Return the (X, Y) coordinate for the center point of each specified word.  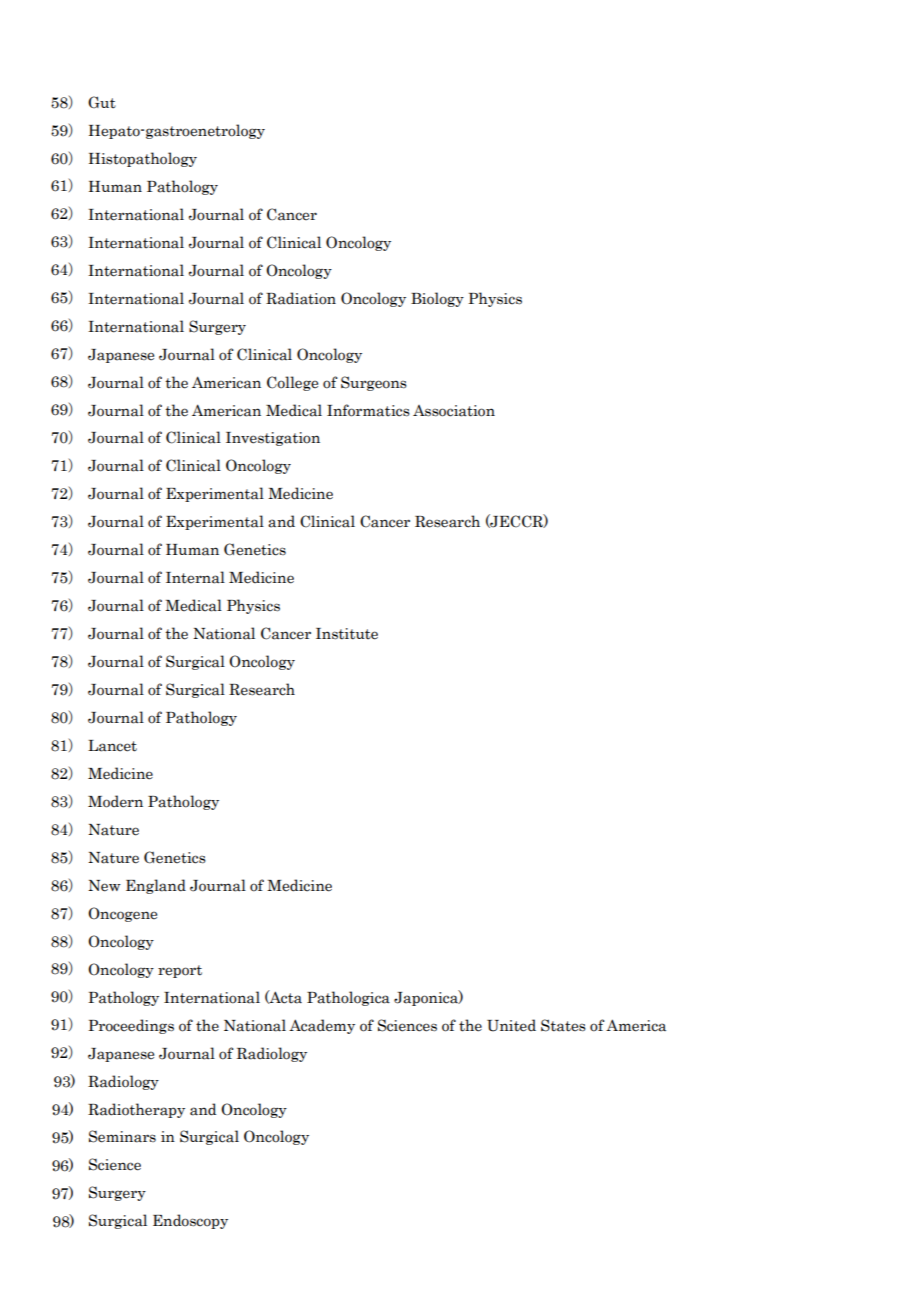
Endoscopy (190, 1221)
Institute (347, 634)
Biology (437, 299)
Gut (102, 102)
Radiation (301, 298)
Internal (195, 577)
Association (454, 411)
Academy (322, 1026)
